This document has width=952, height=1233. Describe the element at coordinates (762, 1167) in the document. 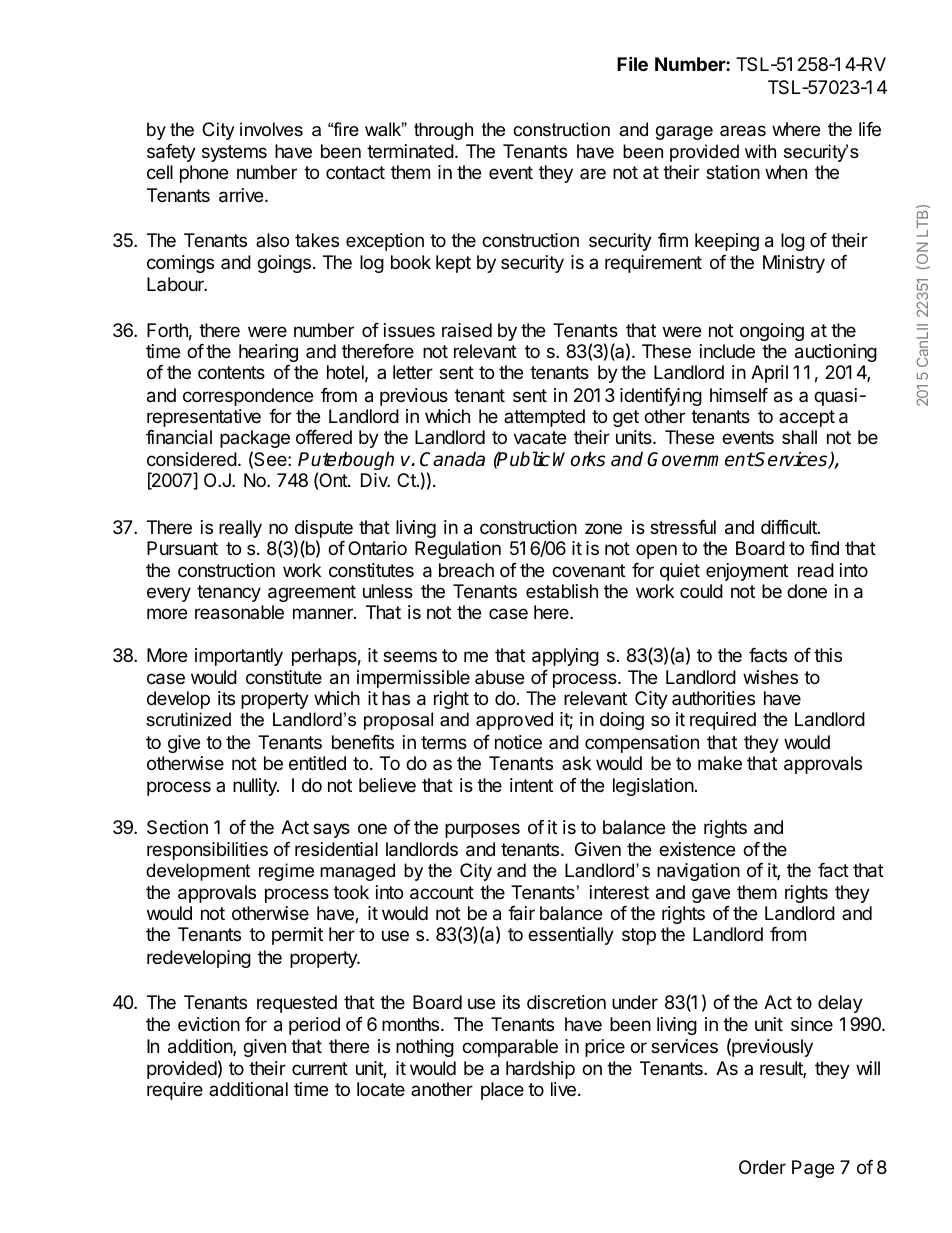

I see `Order` at that location.
